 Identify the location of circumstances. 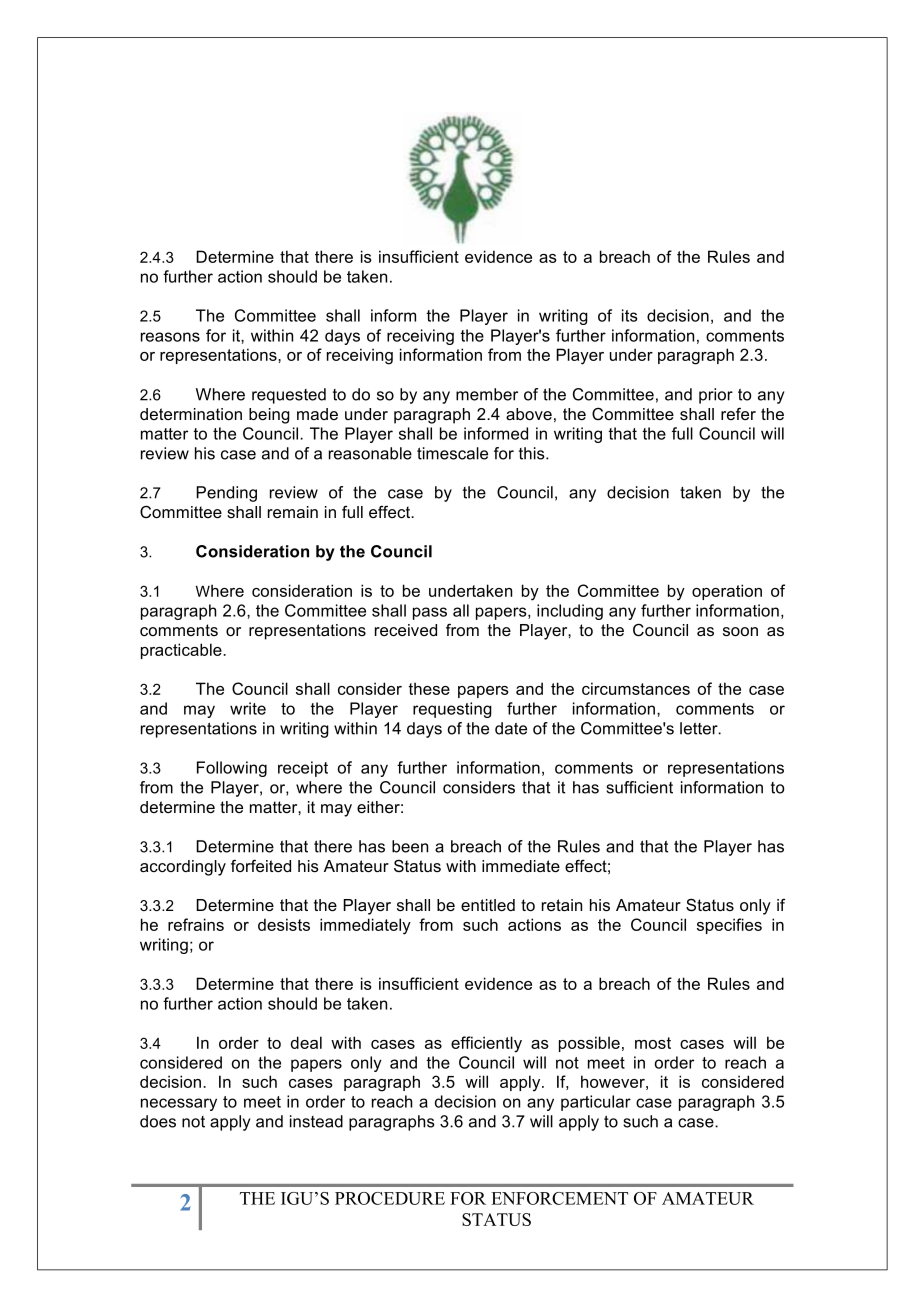
(636, 688).
